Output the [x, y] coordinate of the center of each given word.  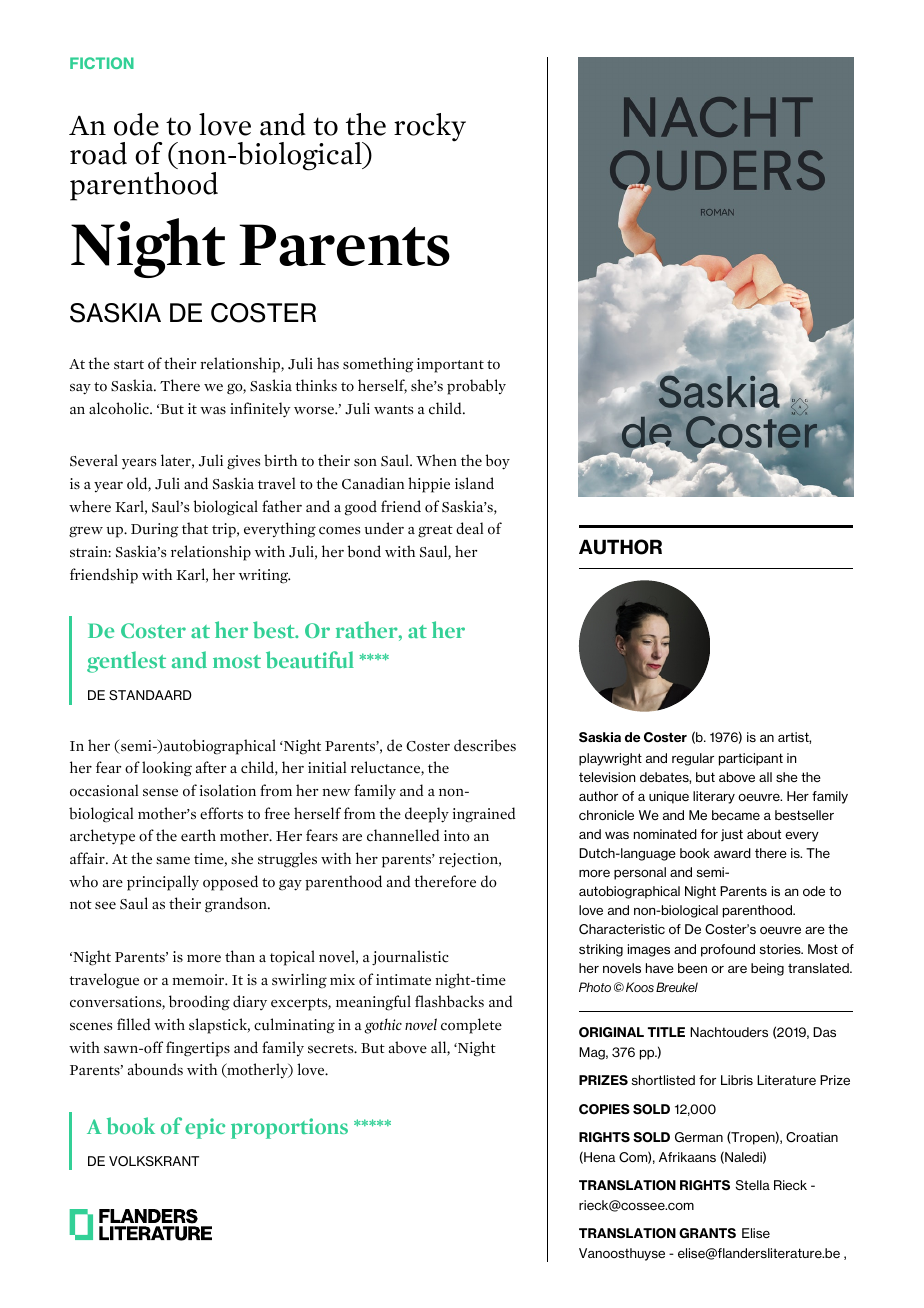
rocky [430, 127]
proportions [289, 1128]
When [436, 460]
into [457, 836]
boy [497, 462]
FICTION [102, 63]
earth [198, 835]
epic [205, 1128]
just [732, 835]
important [450, 365]
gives [243, 462]
